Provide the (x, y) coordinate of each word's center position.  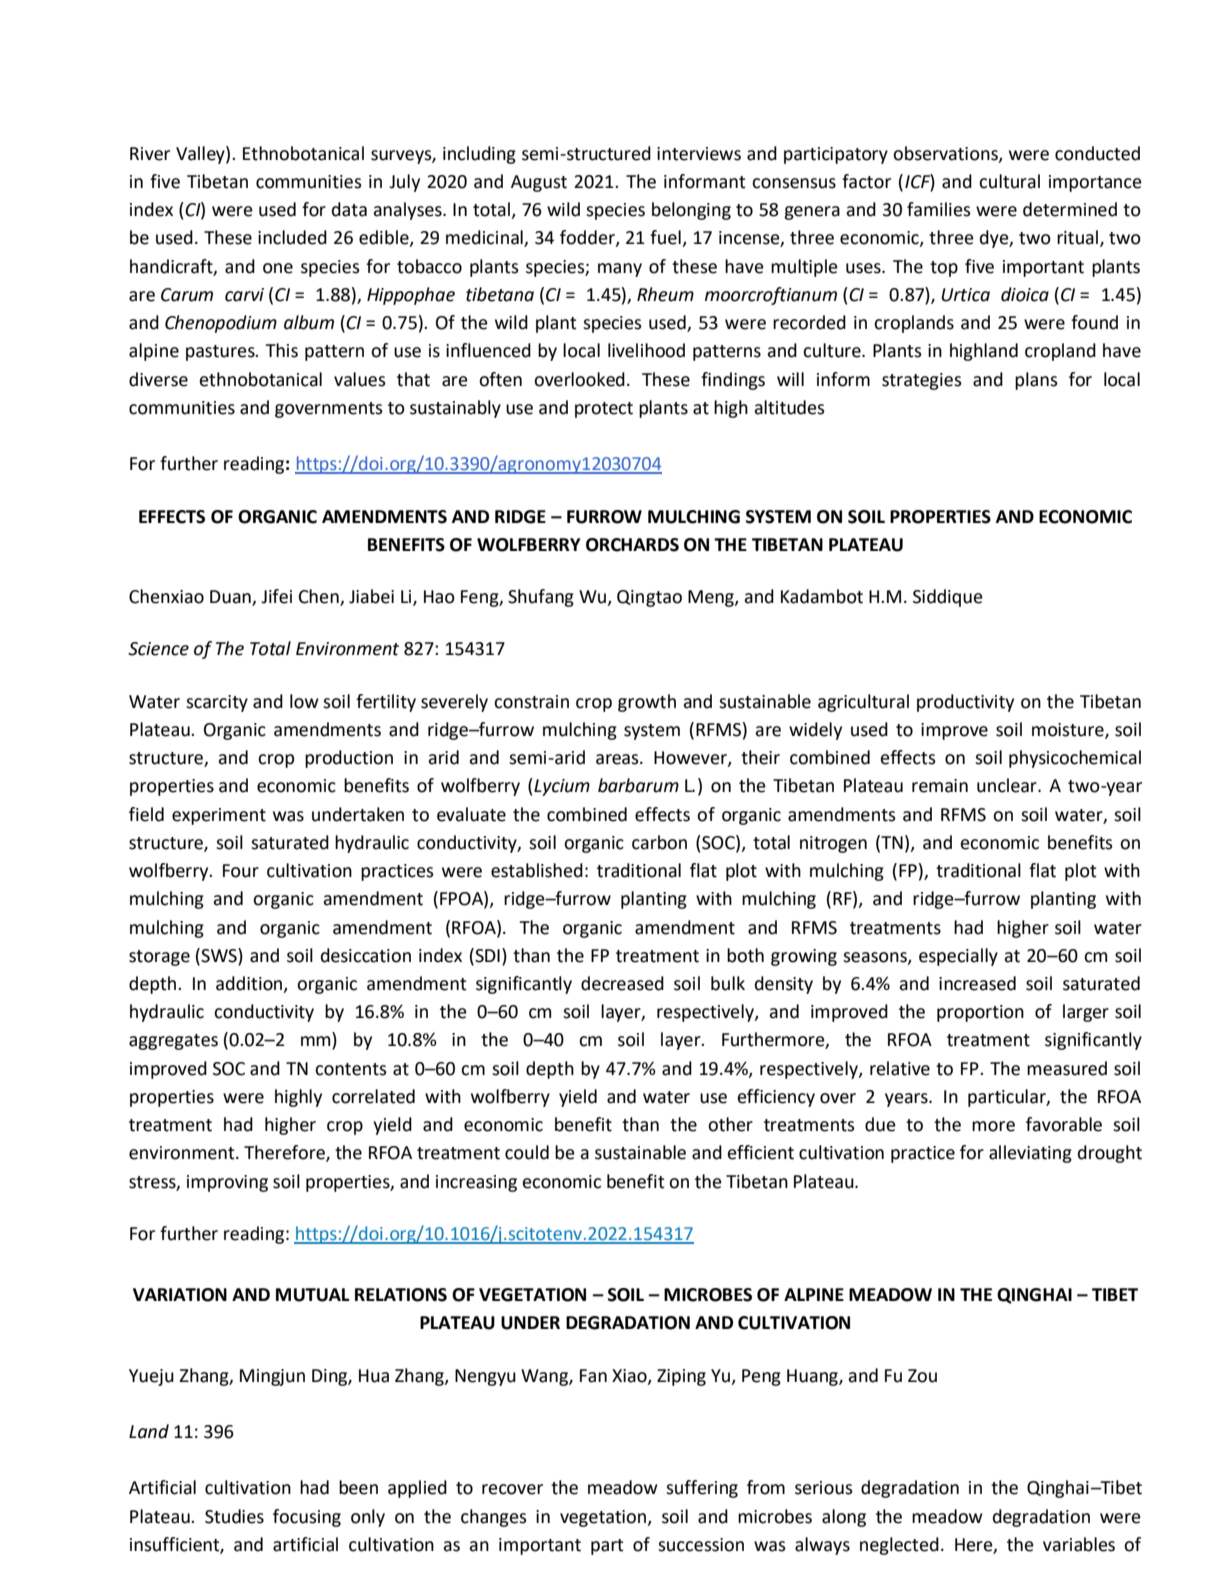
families (939, 209)
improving (227, 1183)
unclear (1008, 785)
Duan (231, 598)
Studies (234, 1516)
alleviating (1030, 1154)
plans (1036, 381)
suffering (702, 1489)
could (527, 1152)
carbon (659, 842)
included (292, 237)
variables (1079, 1544)
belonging (691, 211)
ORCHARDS (632, 545)
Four (241, 871)
